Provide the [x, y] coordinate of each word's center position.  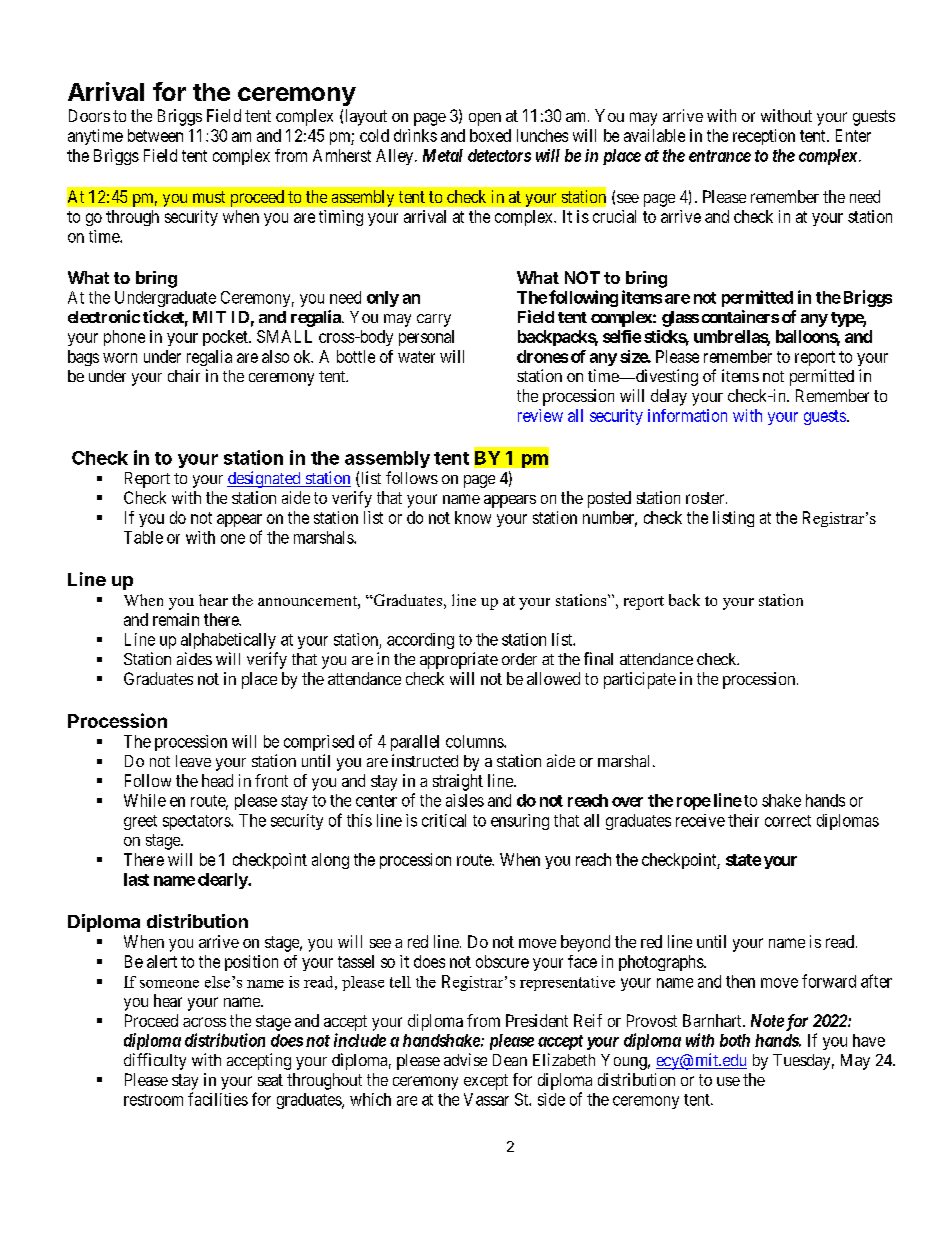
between [155, 135]
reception [764, 137]
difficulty [155, 1061]
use [728, 1081]
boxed [490, 135]
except [486, 1082]
